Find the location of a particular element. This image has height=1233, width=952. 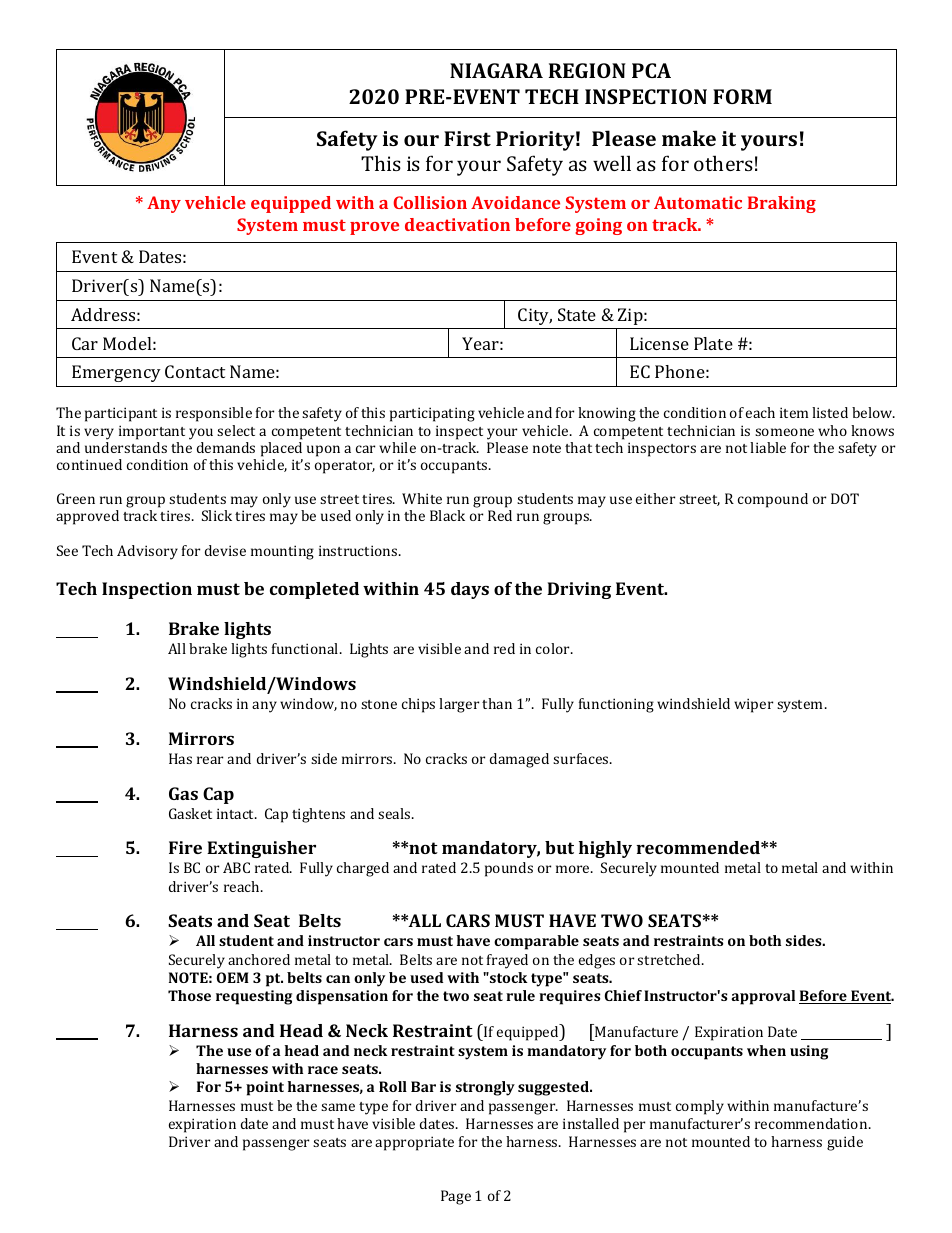

FORM is located at coordinates (742, 96).
